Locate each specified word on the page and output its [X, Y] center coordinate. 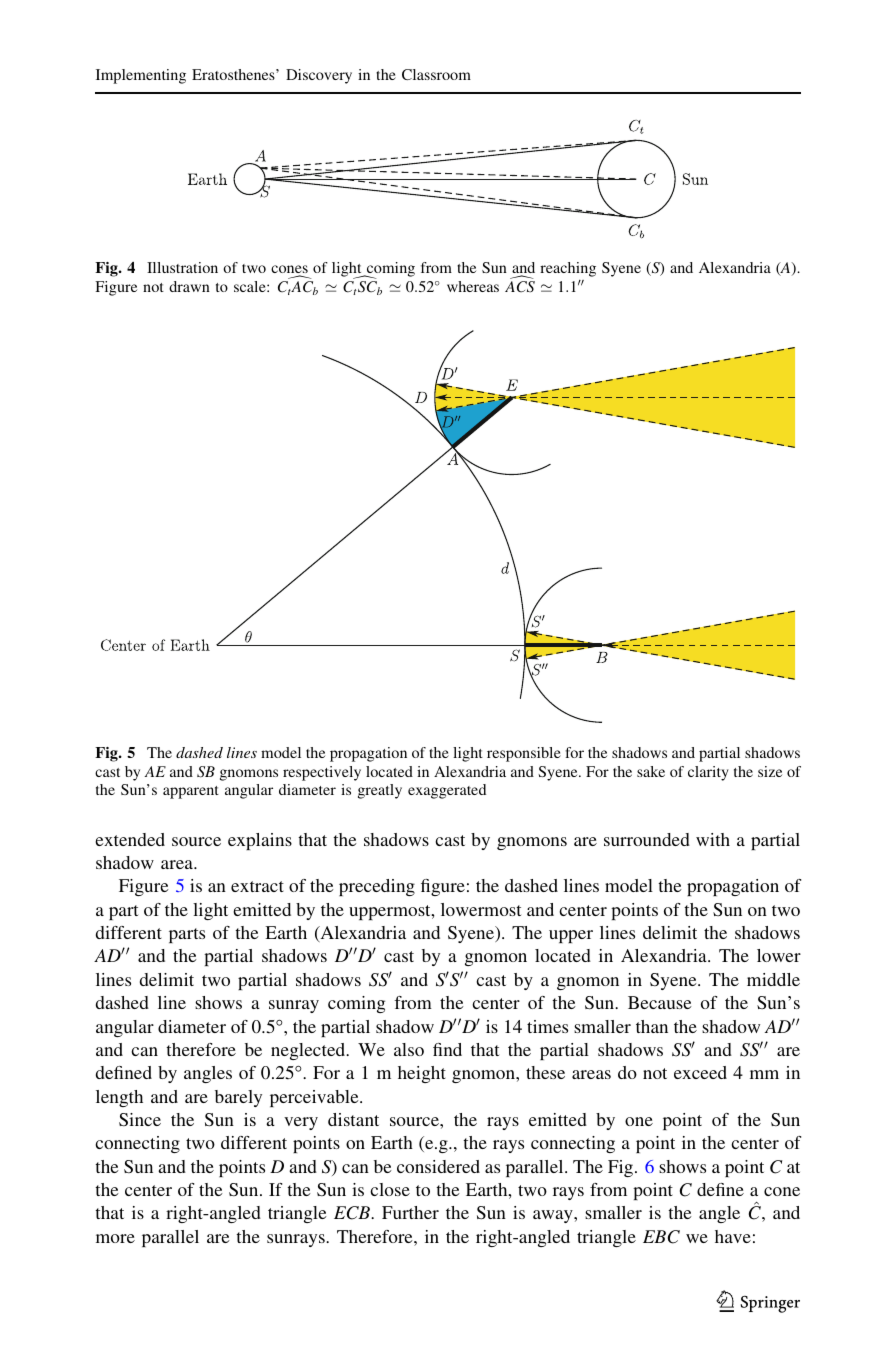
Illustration [182, 267]
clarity [708, 773]
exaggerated [447, 791]
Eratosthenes [234, 74]
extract [257, 886]
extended [130, 839]
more [115, 1238]
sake [651, 771]
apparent [191, 792]
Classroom [436, 74]
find [447, 1049]
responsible [524, 754]
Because [660, 1002]
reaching [568, 269]
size [770, 771]
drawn [189, 286]
